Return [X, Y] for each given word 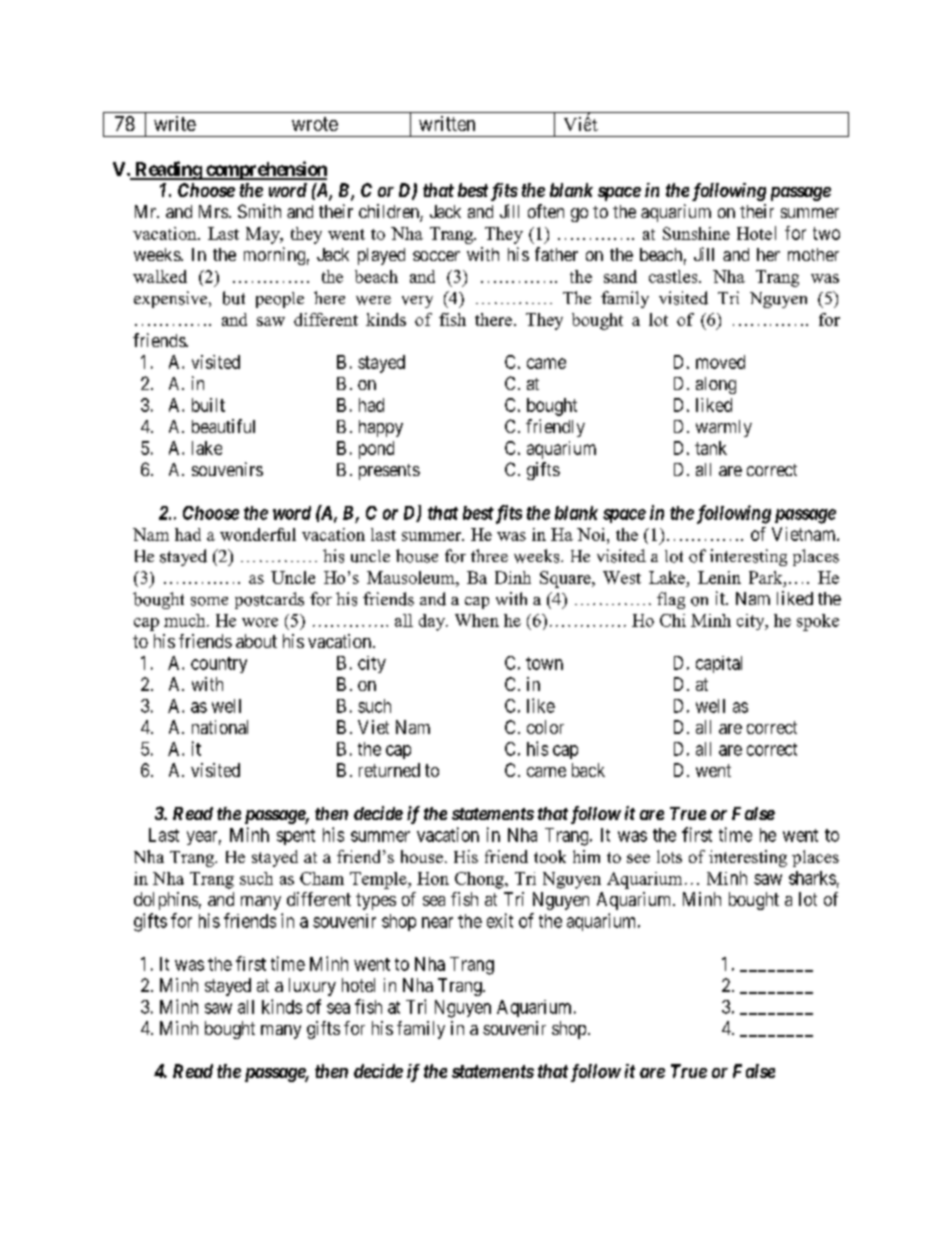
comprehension [265, 170]
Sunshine [696, 233]
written [447, 123]
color [545, 727]
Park [767, 577]
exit [500, 920]
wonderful [258, 534]
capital [719, 664]
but [234, 298]
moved [720, 362]
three [489, 555]
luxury [312, 987]
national [220, 727]
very [417, 302]
